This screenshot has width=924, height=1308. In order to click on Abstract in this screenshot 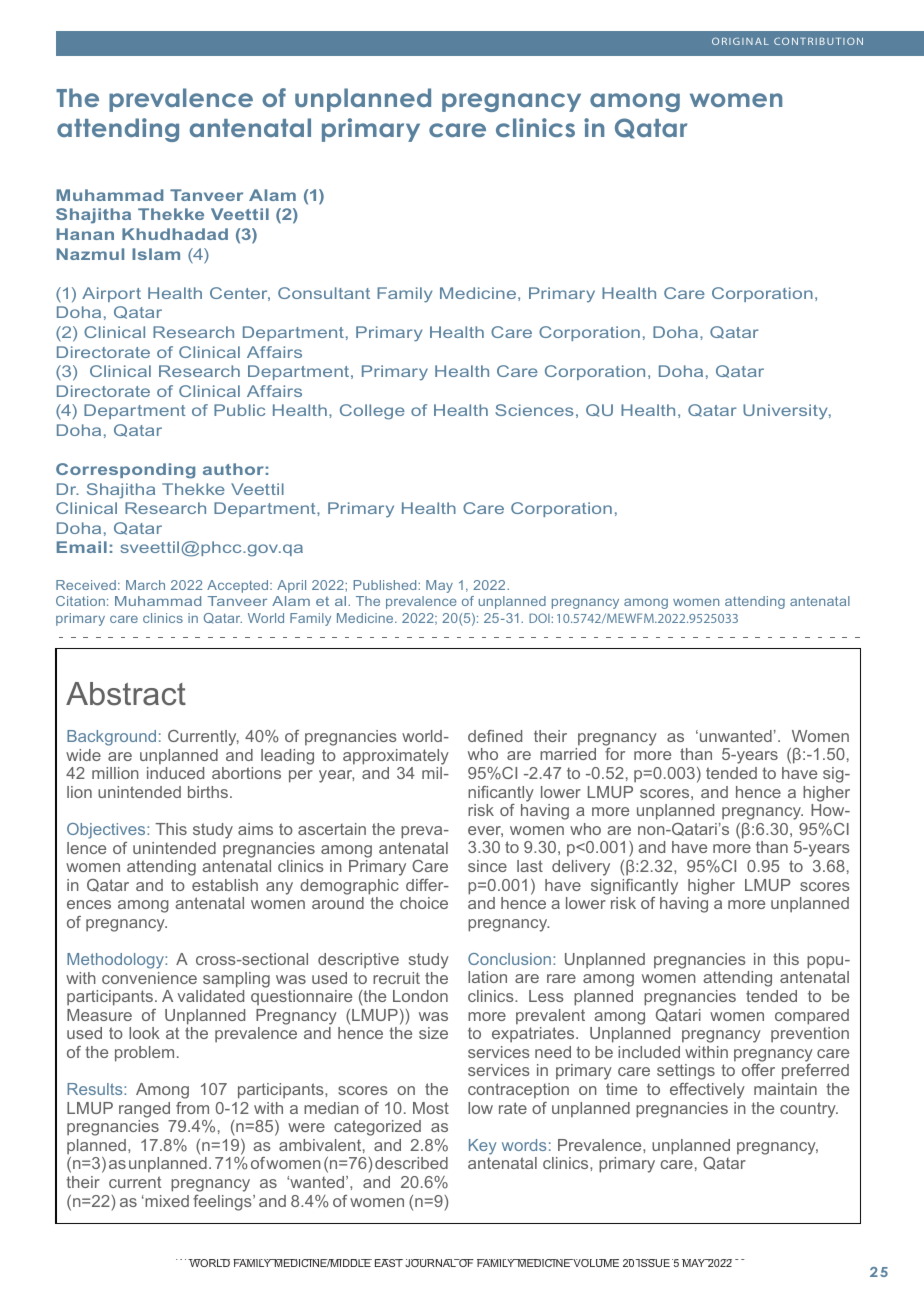, I will do `click(126, 694)`.
